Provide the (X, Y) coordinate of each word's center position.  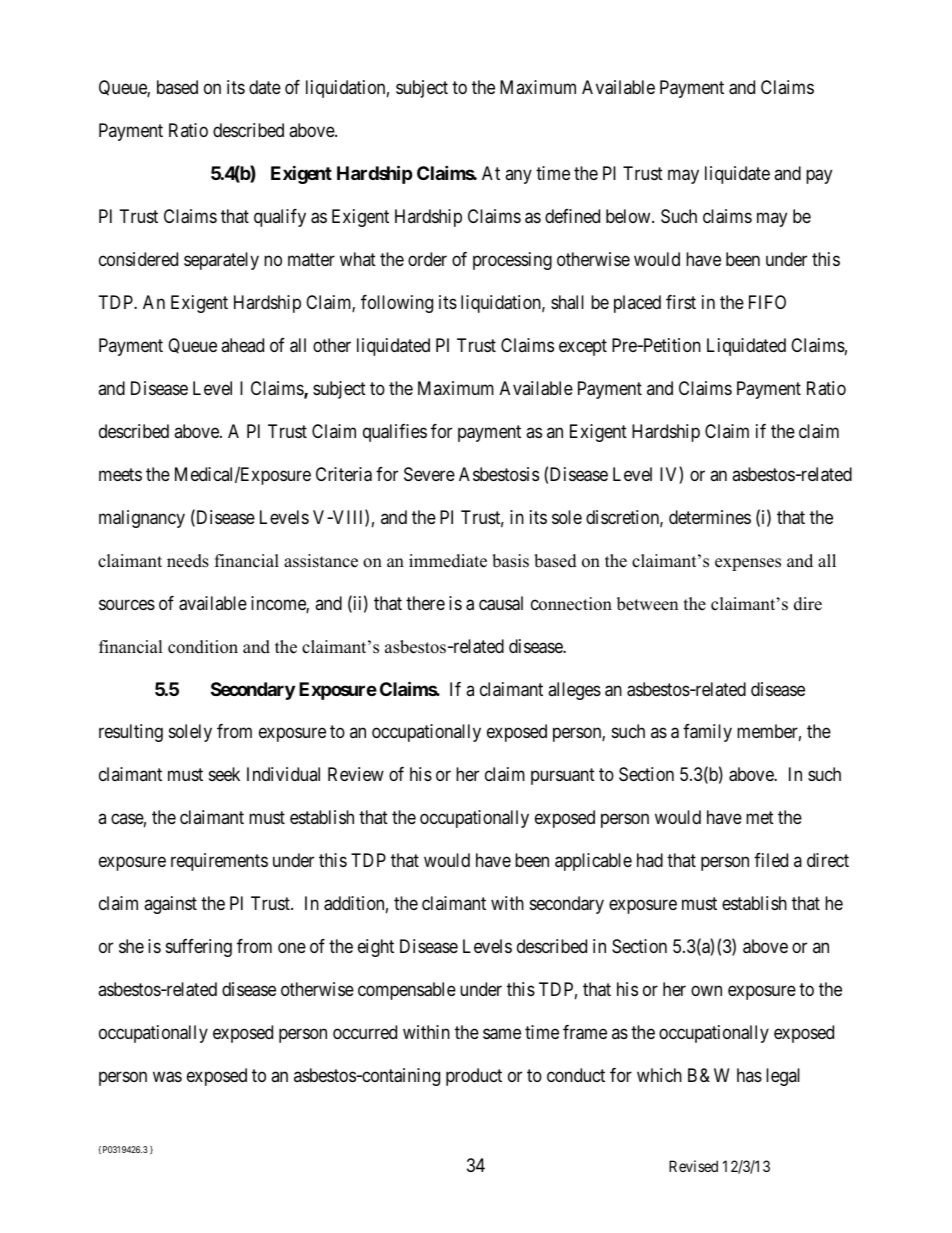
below (629, 216)
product (474, 1077)
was (167, 1077)
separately (221, 261)
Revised (693, 1166)
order (427, 259)
